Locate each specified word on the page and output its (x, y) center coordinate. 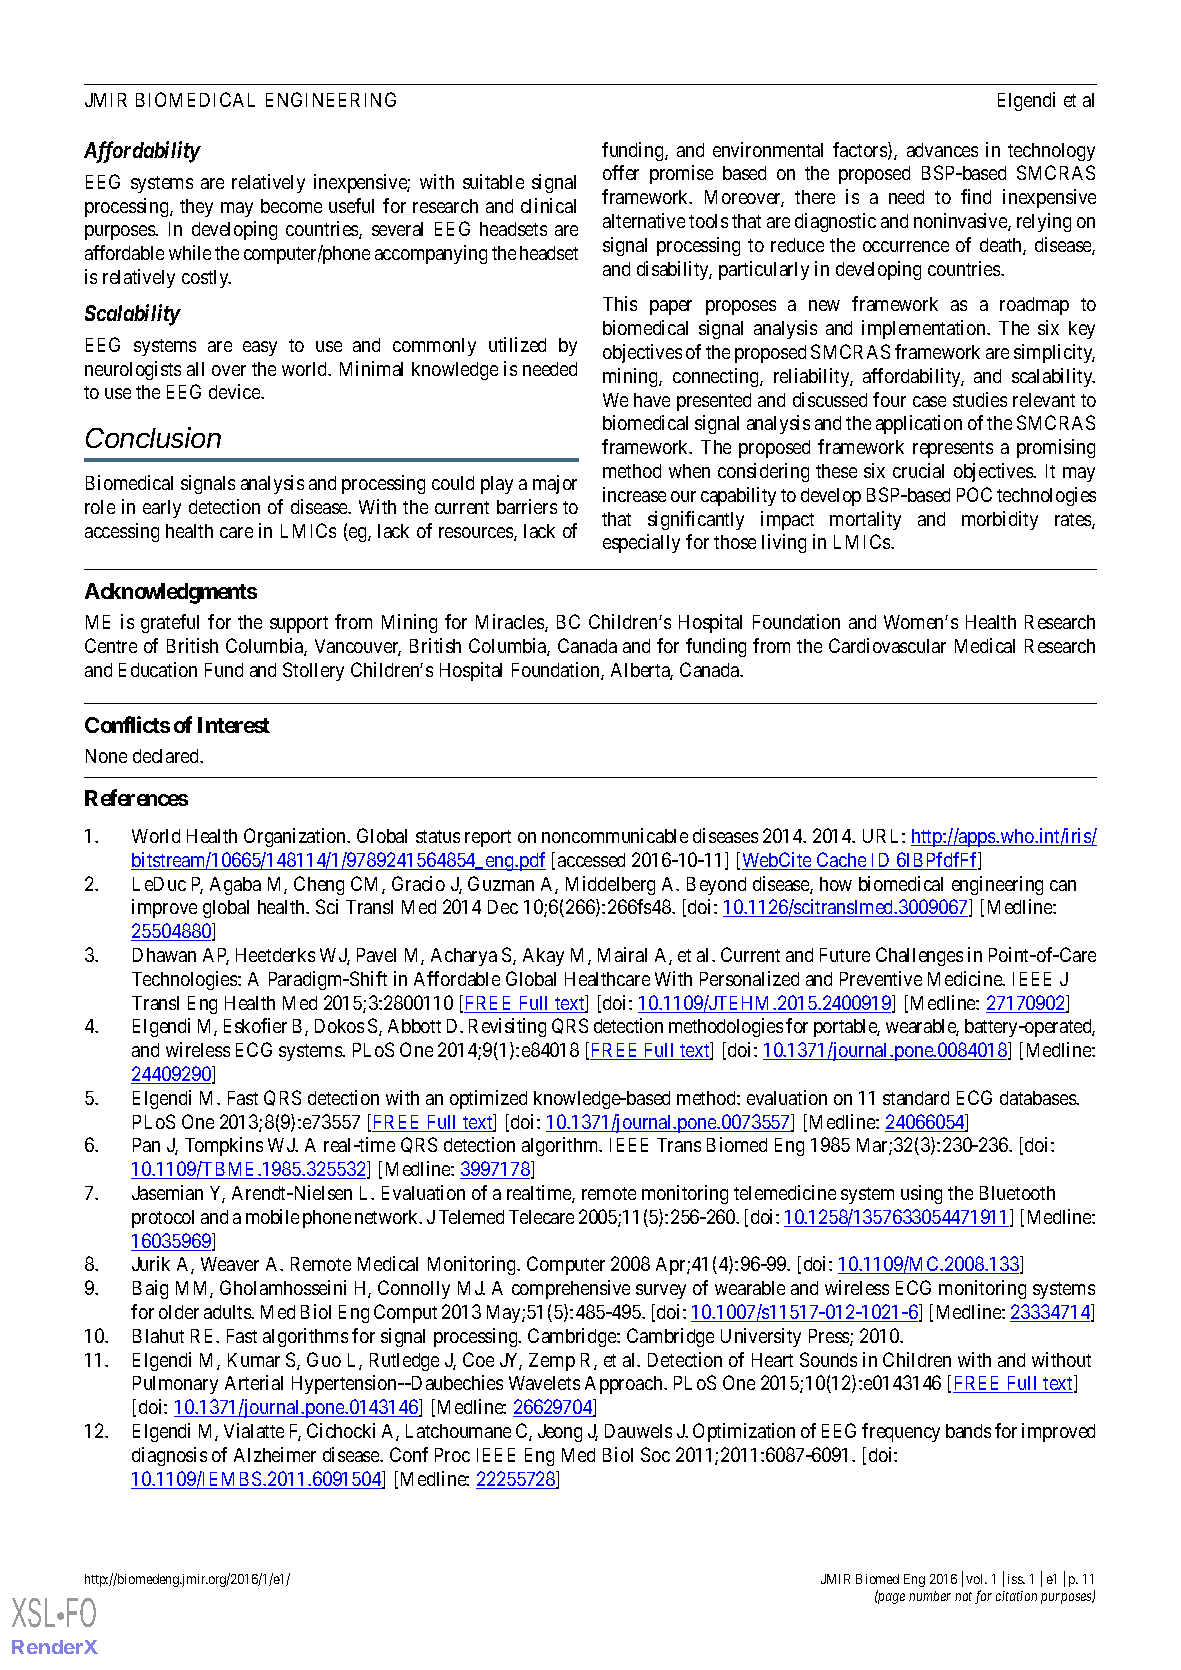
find (976, 196)
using (921, 1194)
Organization (296, 837)
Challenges (919, 956)
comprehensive (571, 1289)
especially (641, 543)
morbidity (1000, 520)
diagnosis (169, 1456)
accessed (591, 860)
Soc (655, 1454)
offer (621, 172)
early (162, 509)
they (196, 208)
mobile (272, 1216)
